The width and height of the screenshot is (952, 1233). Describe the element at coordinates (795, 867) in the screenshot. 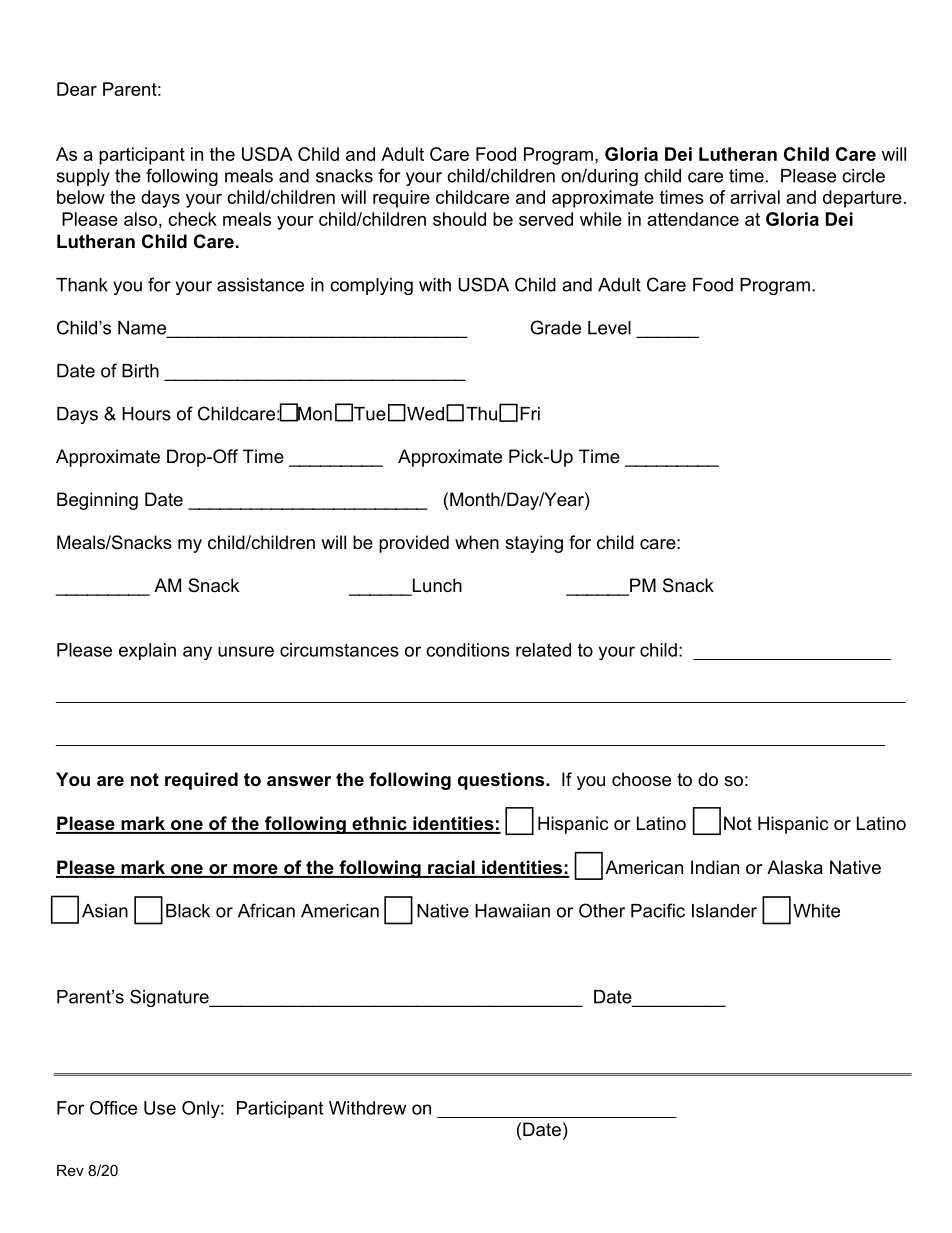

I see `Alaska` at that location.
